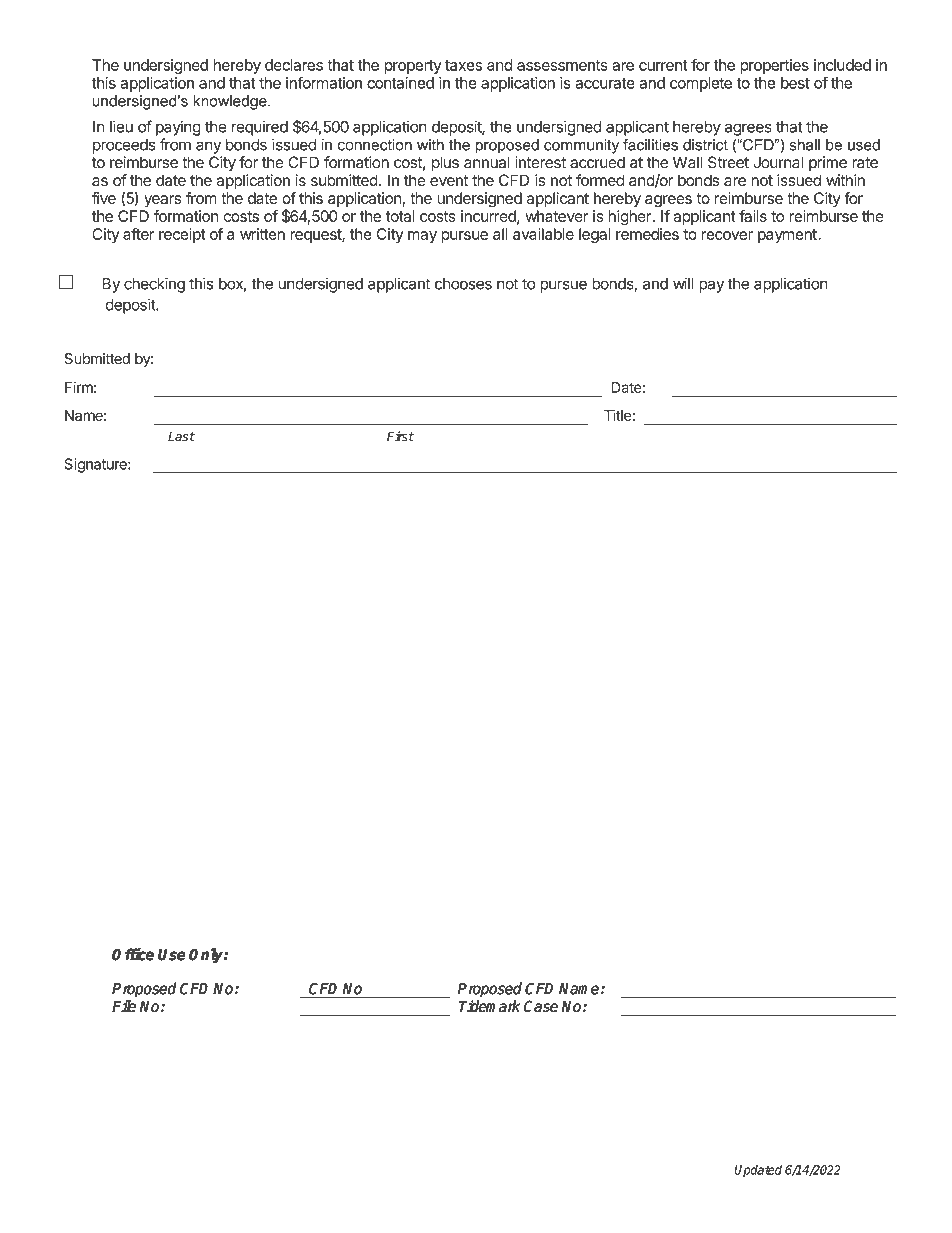 The width and height of the screenshot is (952, 1233). What do you see at coordinates (683, 283) in the screenshot?
I see `will` at bounding box center [683, 283].
